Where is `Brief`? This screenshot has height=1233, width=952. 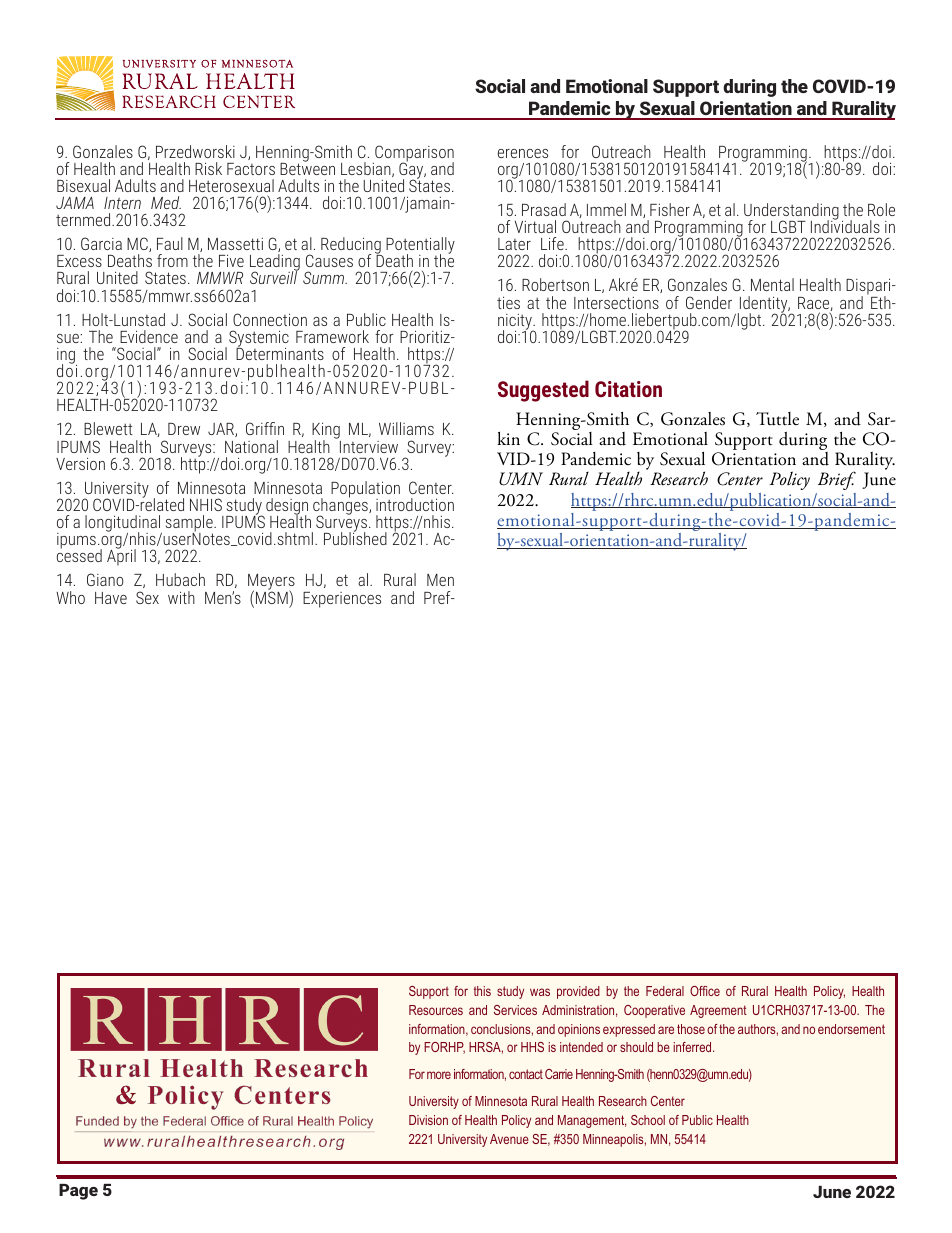
Brief is located at coordinates (837, 480).
